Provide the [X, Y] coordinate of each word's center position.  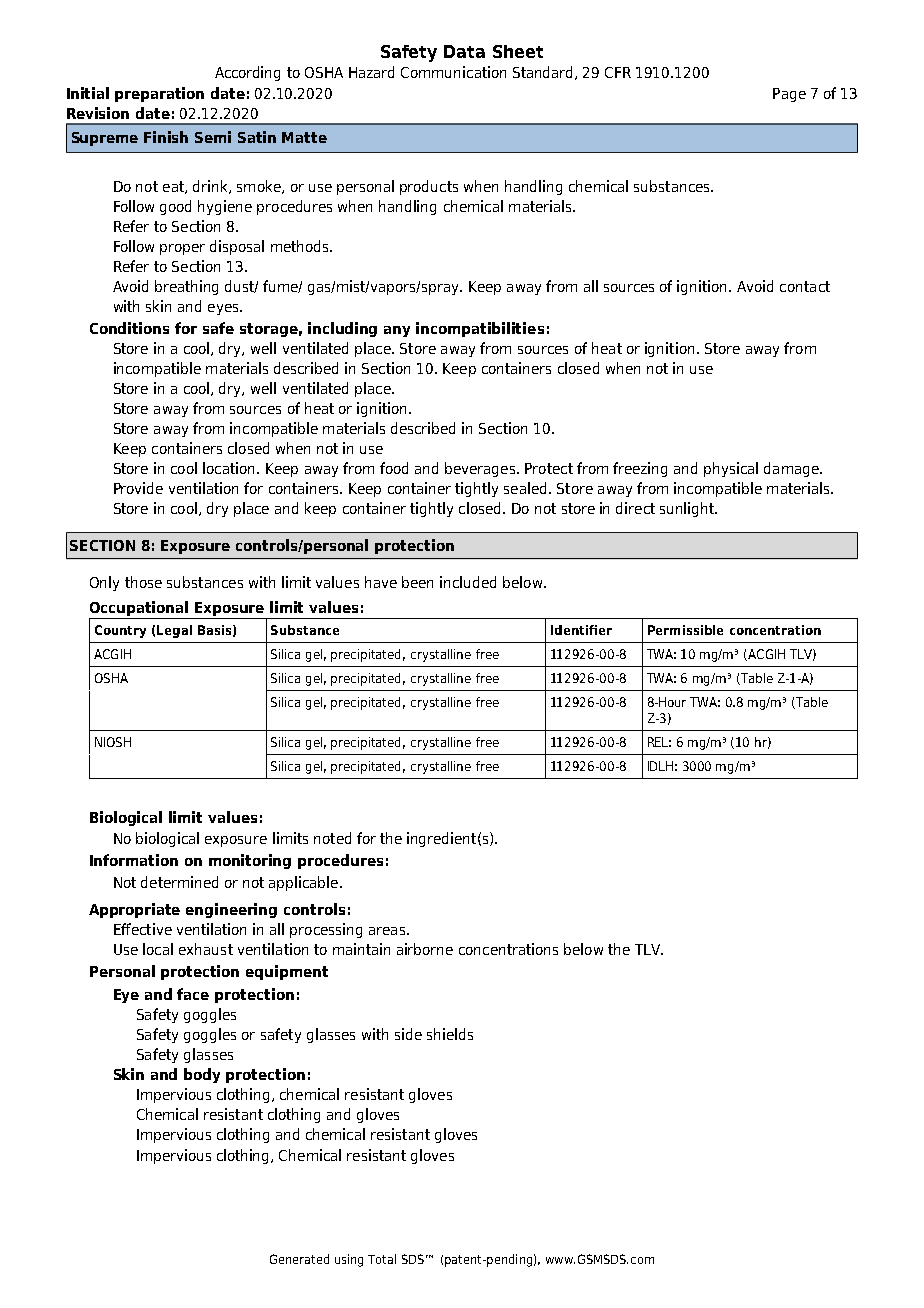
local [158, 949]
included [468, 582]
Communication [453, 72]
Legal [174, 631]
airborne [425, 949]
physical [731, 469]
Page [789, 95]
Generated [299, 1259]
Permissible [685, 630]
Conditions [129, 328]
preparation [159, 94]
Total [382, 1259]
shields [450, 1034]
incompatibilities [480, 329]
